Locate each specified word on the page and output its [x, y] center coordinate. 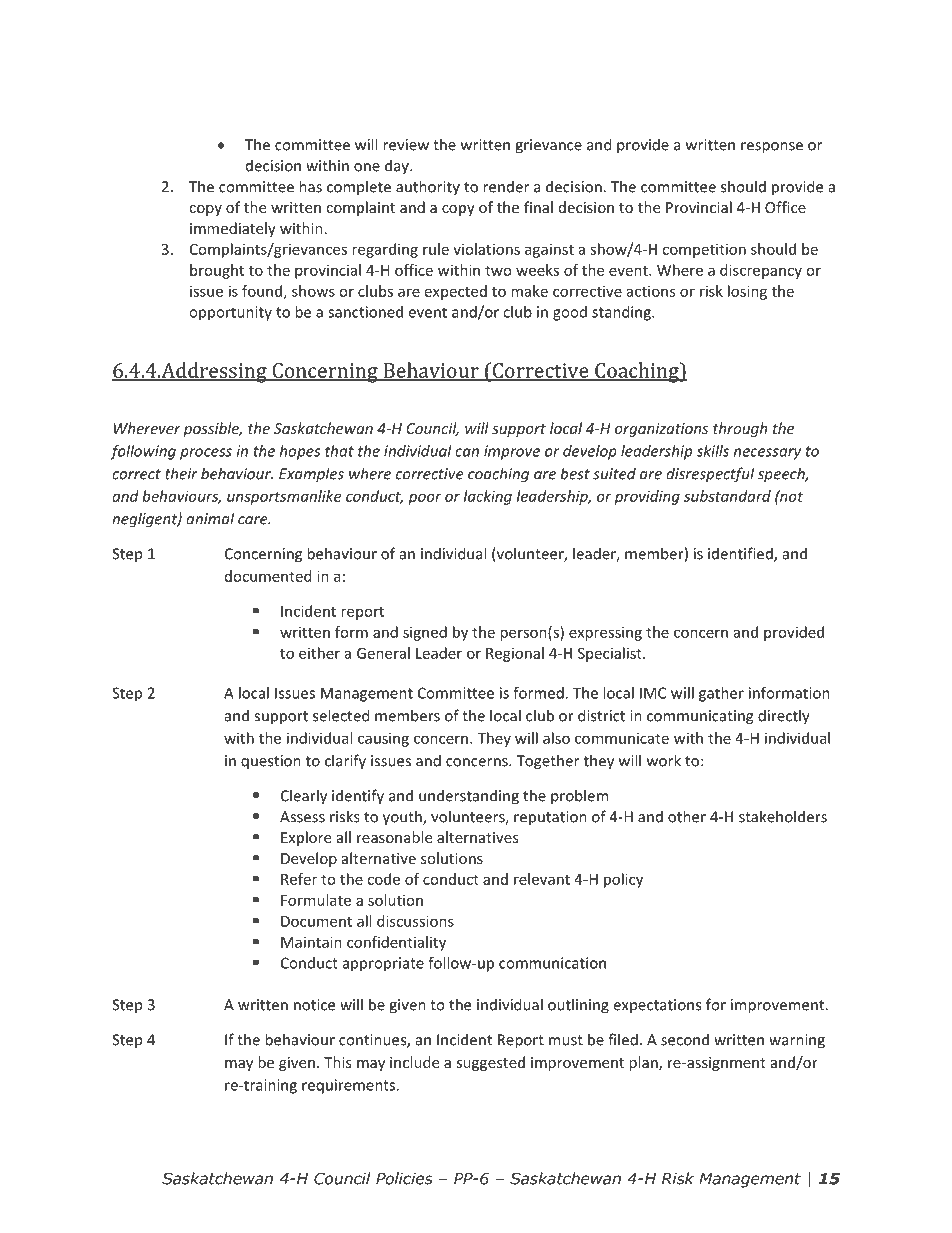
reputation [550, 818]
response [772, 148]
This [337, 1062]
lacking [488, 497]
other [687, 816]
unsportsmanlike [284, 497]
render [506, 186]
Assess [302, 817]
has [310, 186]
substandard [727, 496]
